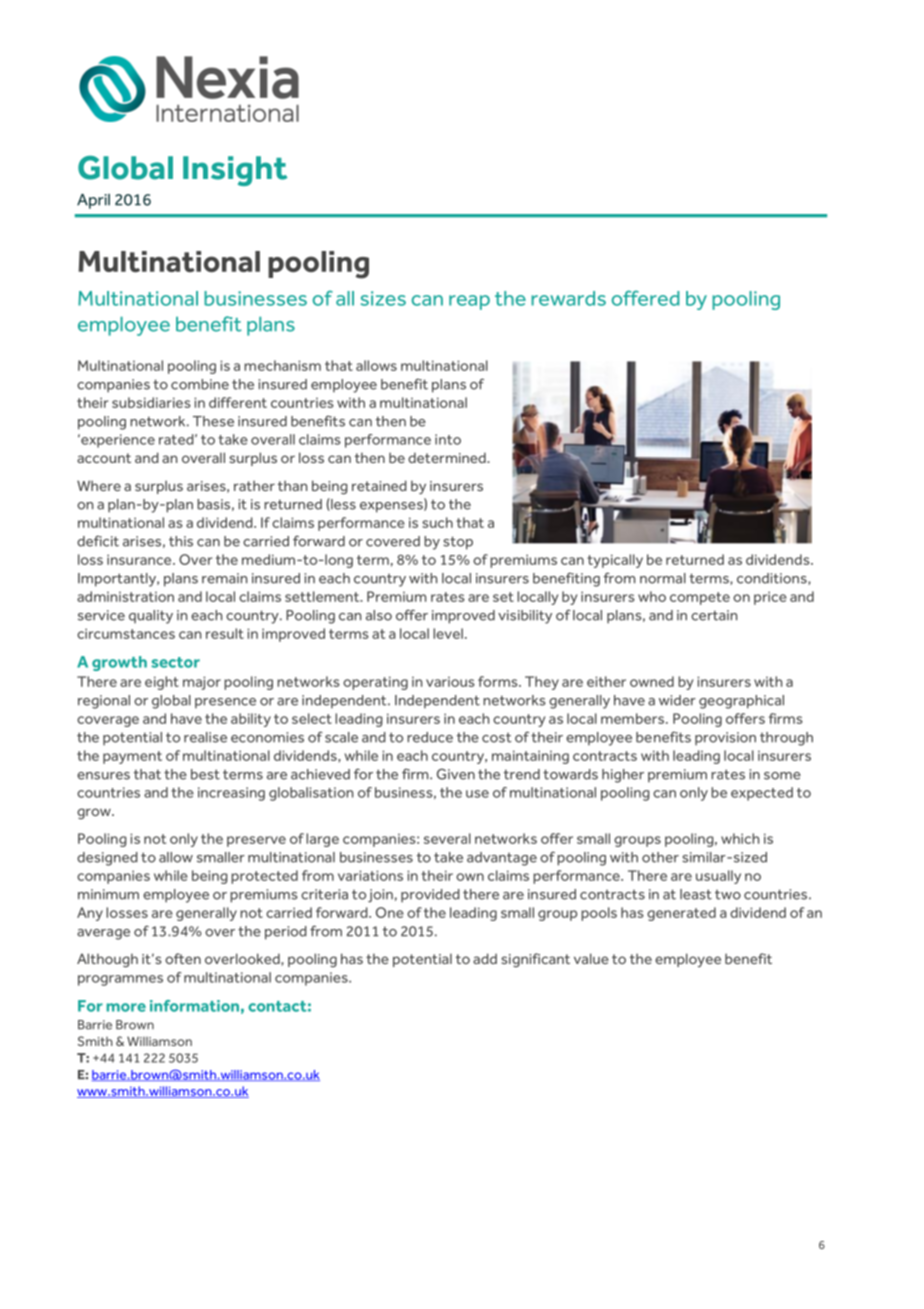 The image size is (924, 1309). What do you see at coordinates (235, 171) in the document?
I see `Insight` at bounding box center [235, 171].
